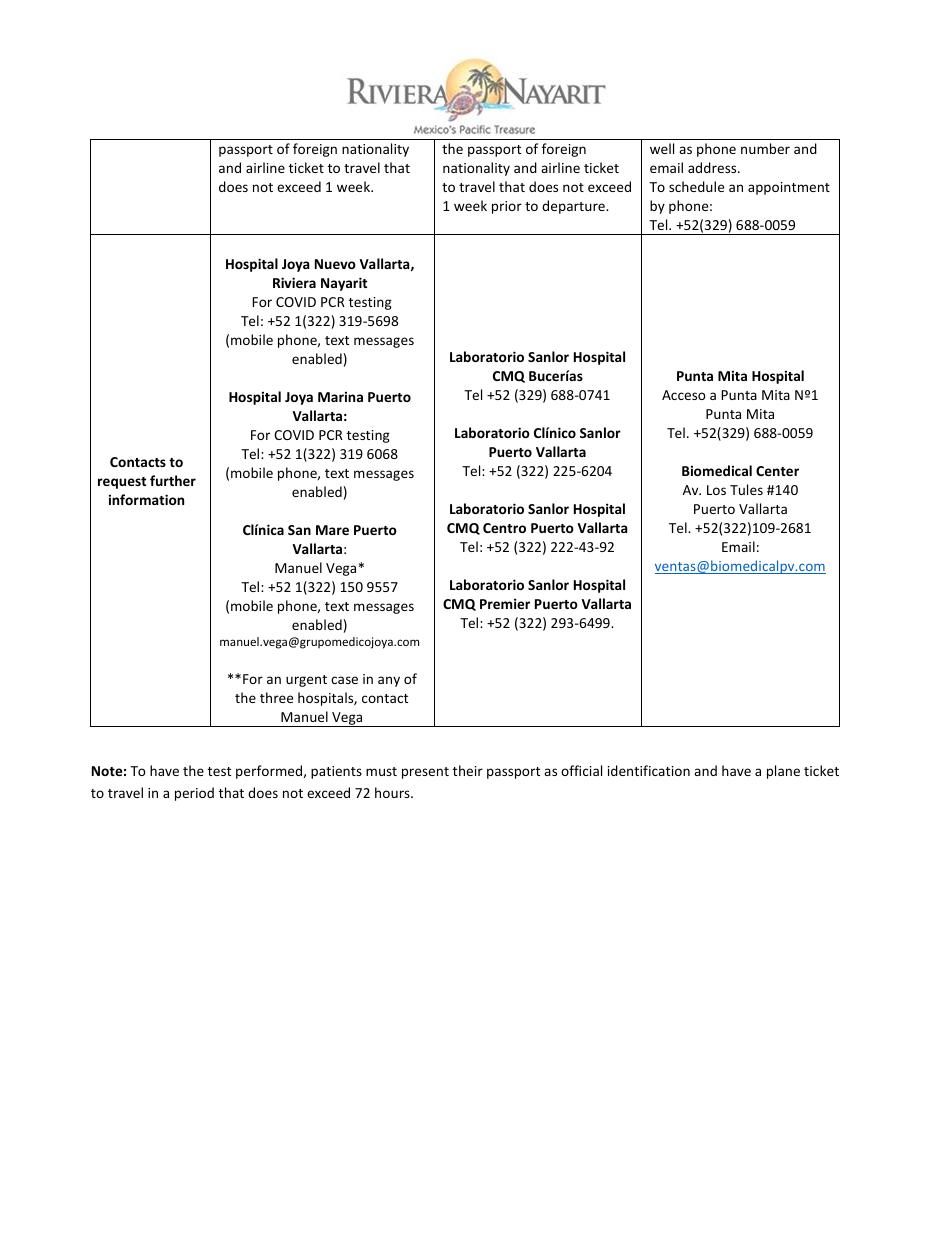  Describe the element at coordinates (507, 207) in the screenshot. I see `prior` at that location.
